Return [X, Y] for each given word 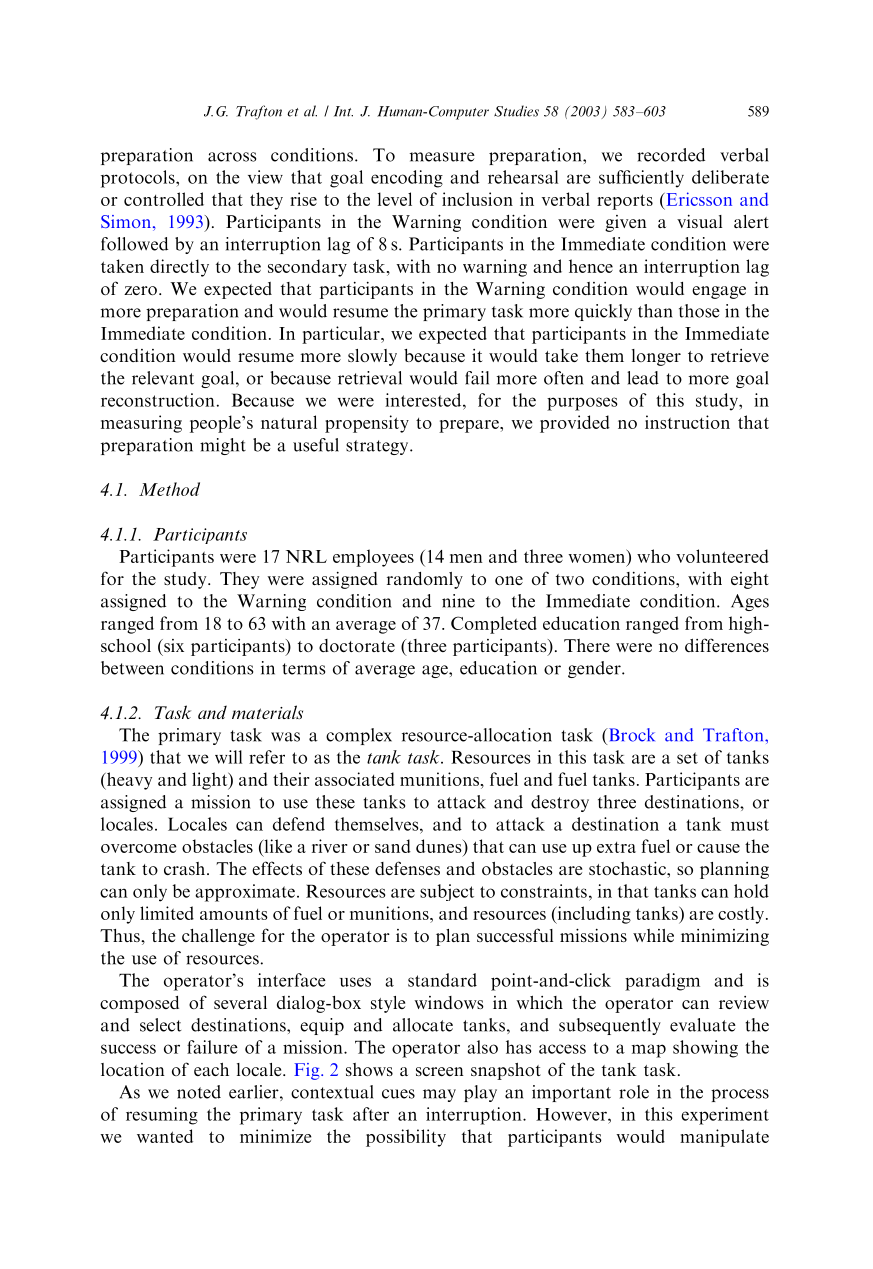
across [232, 157]
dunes [440, 846]
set [687, 758]
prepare [470, 426]
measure [442, 157]
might [223, 446]
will [228, 757]
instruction [687, 422]
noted [199, 1092]
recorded [671, 155]
